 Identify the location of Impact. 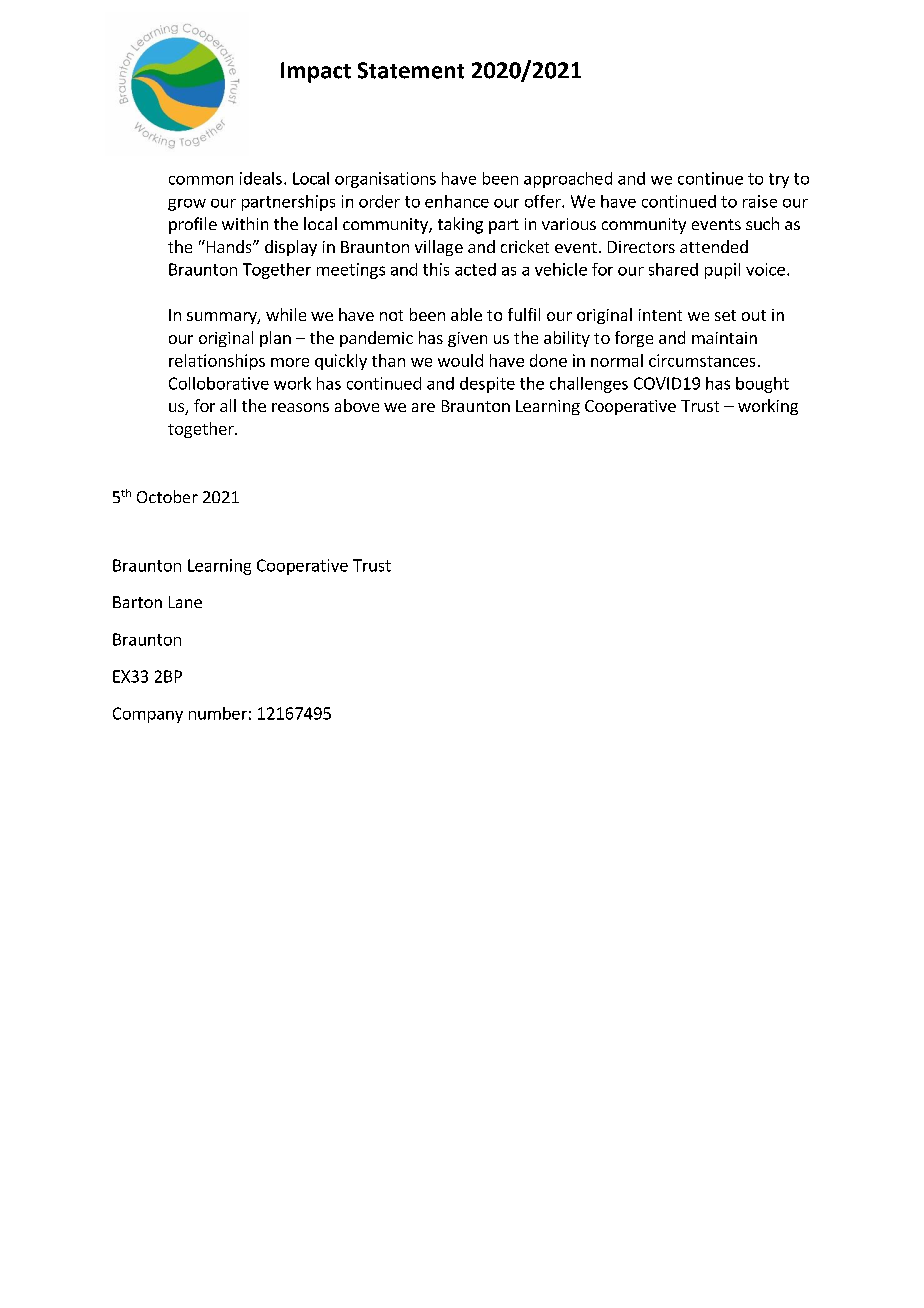
(316, 72).
